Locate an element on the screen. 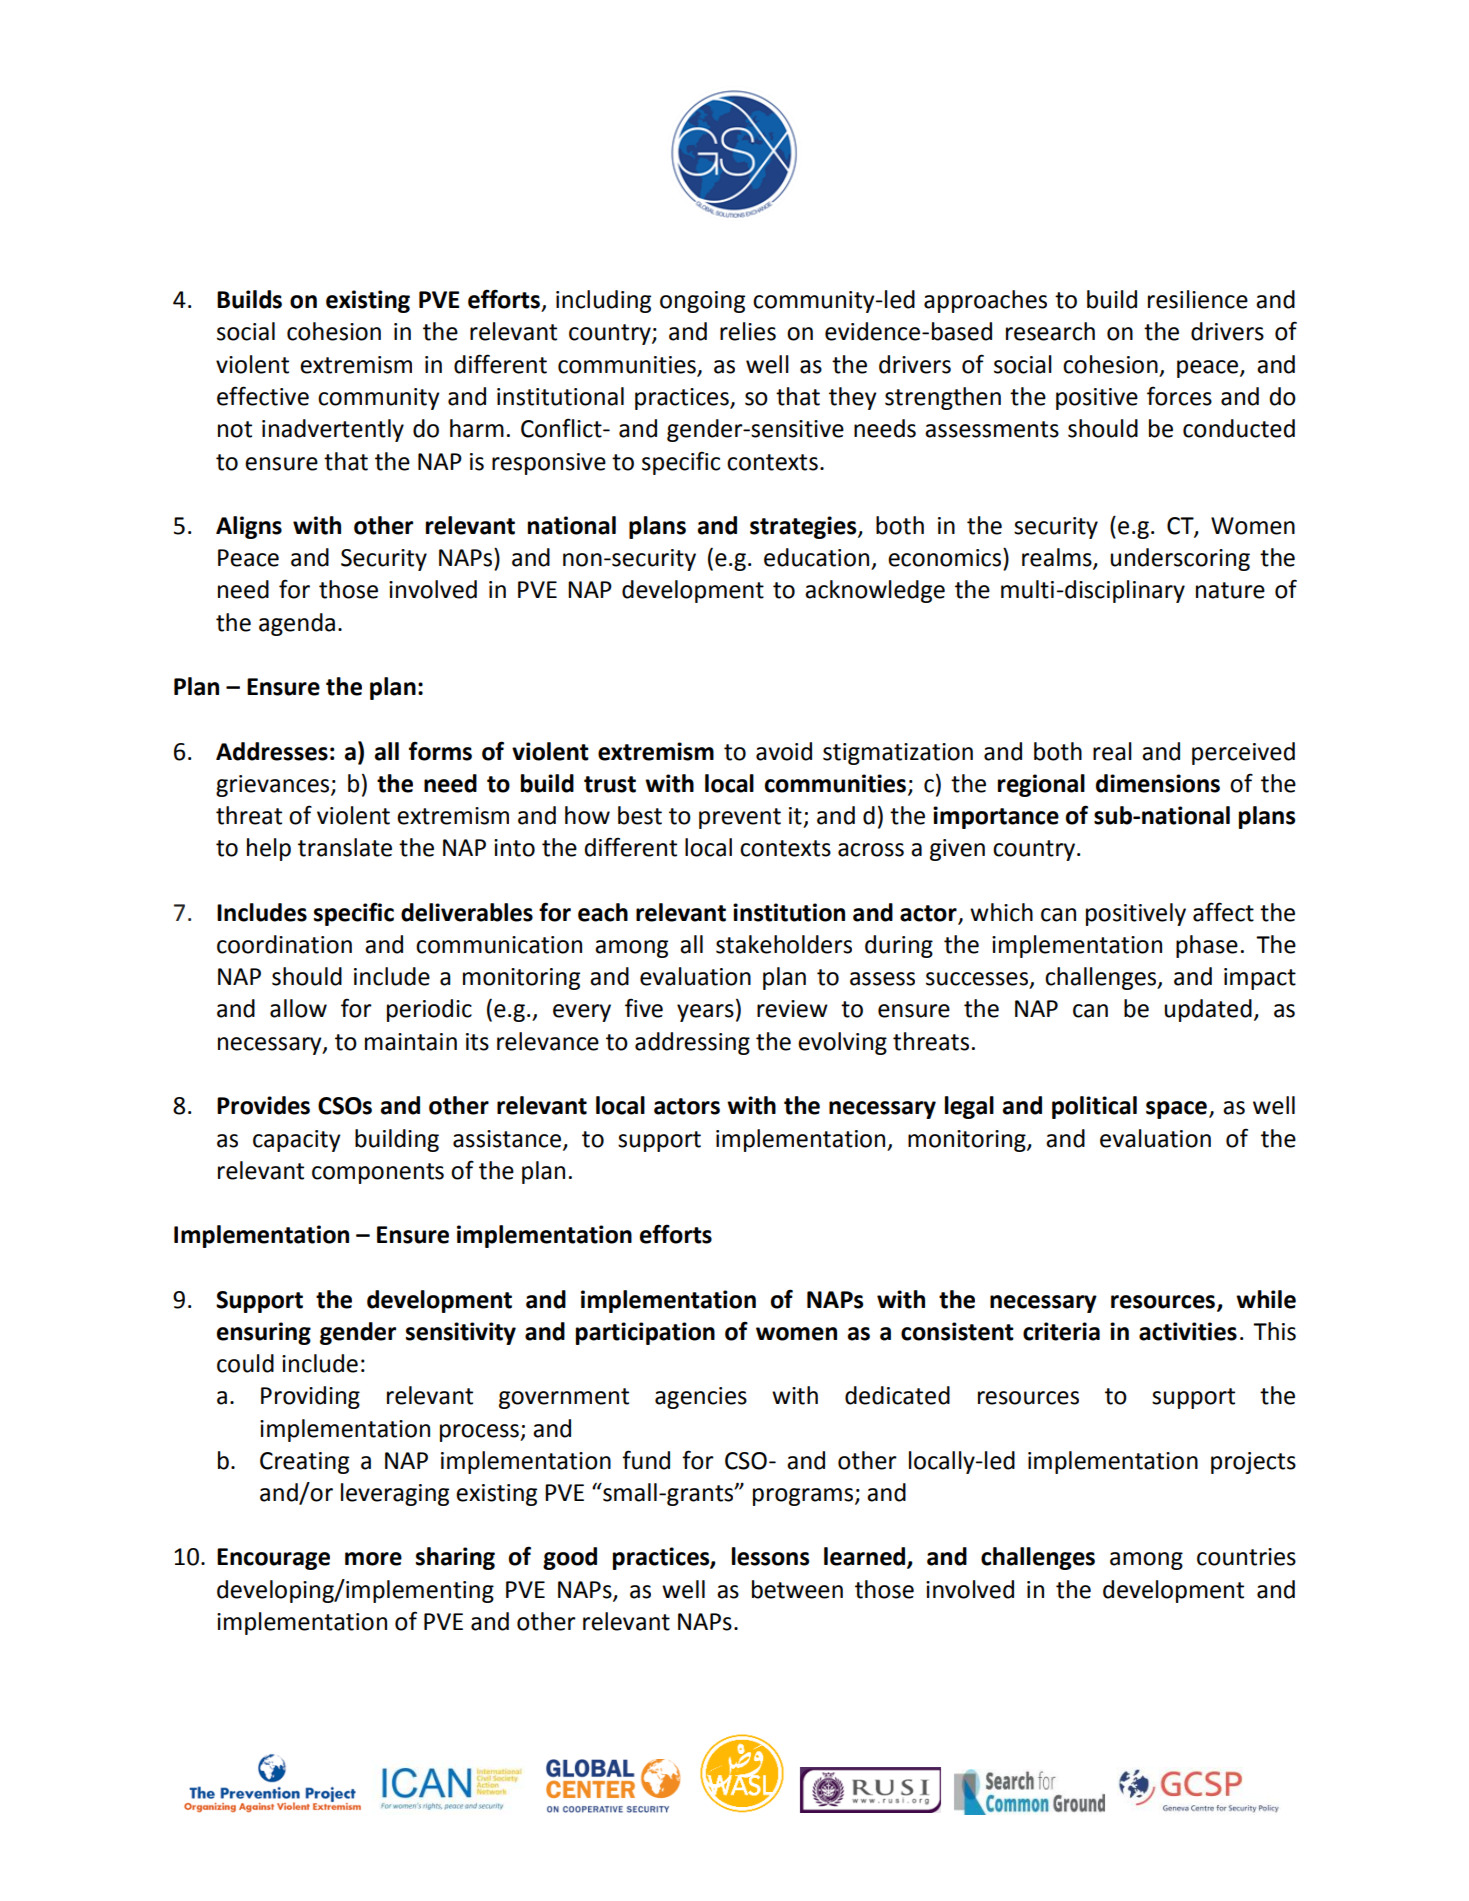  lessons is located at coordinates (770, 1556).
